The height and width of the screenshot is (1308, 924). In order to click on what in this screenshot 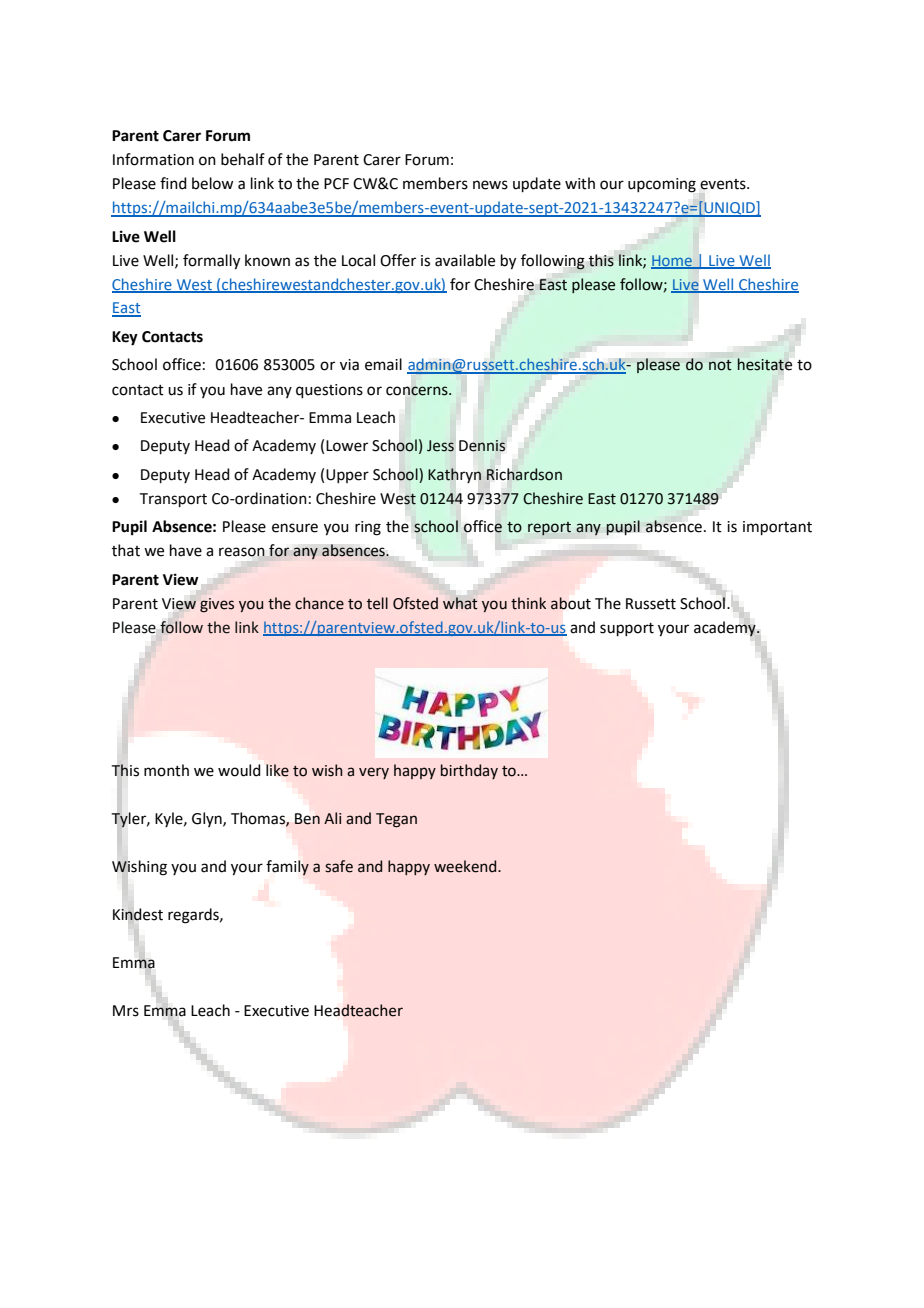, I will do `click(460, 603)`.
